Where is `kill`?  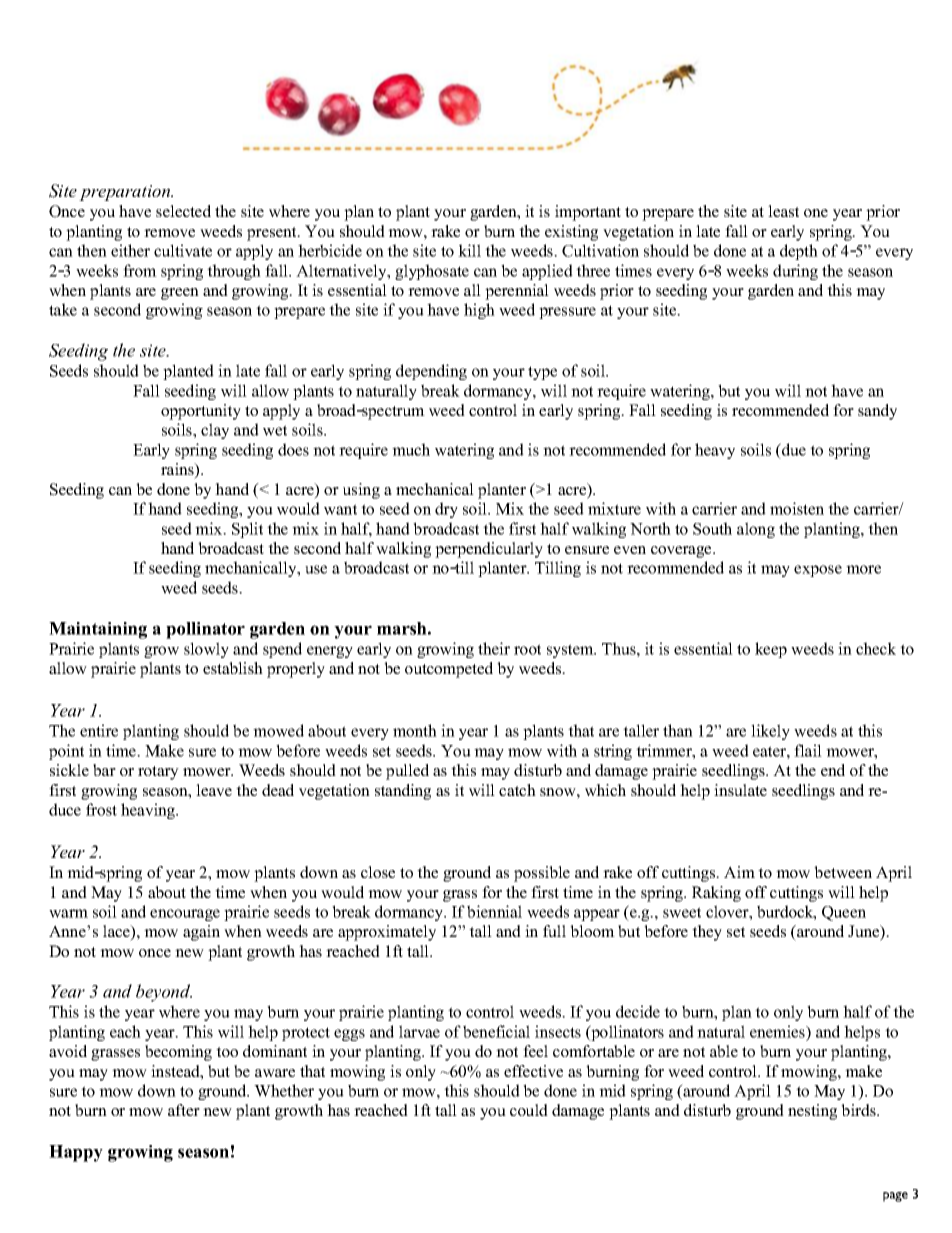
kill is located at coordinates (469, 250).
